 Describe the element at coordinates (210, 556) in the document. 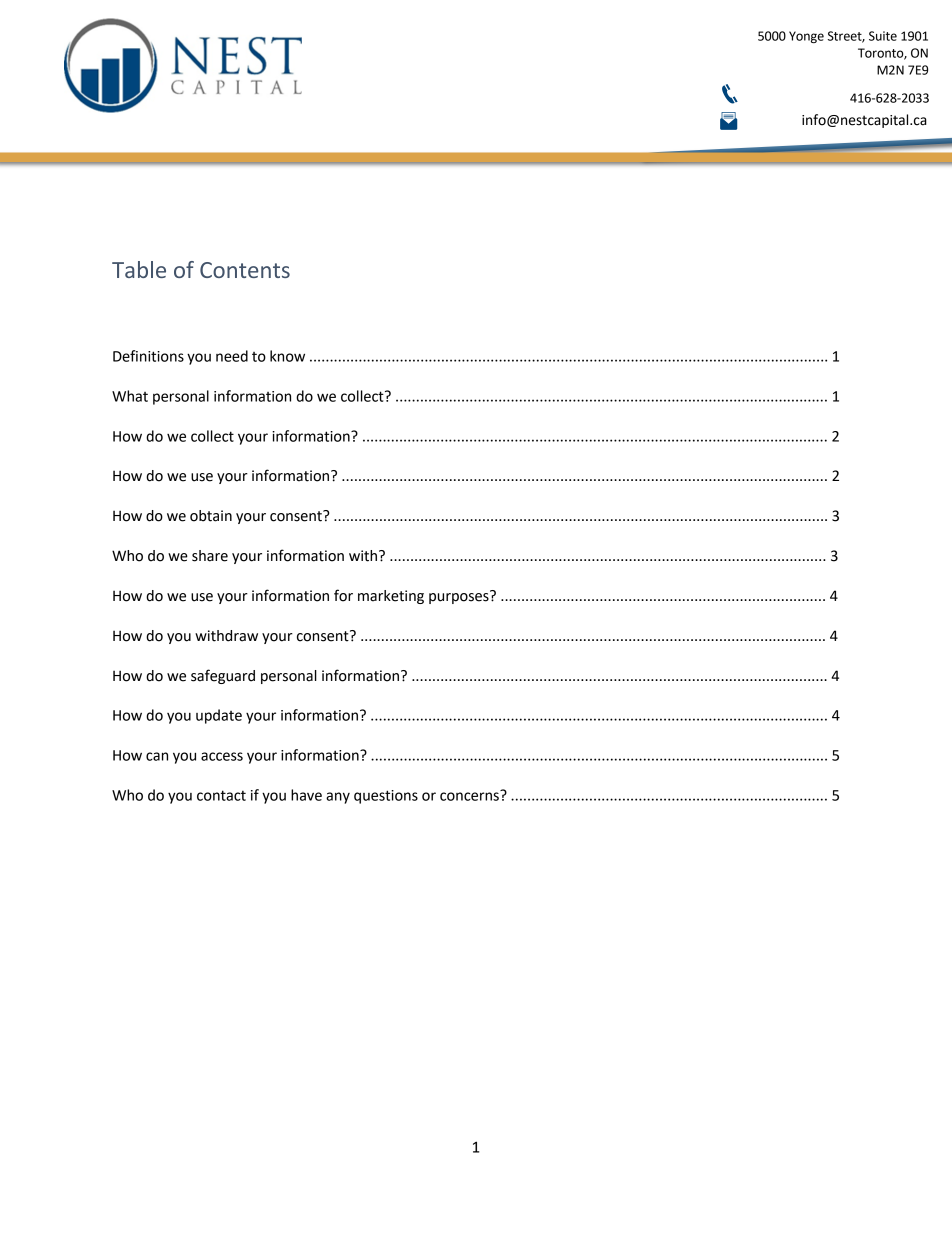

I see `share` at that location.
